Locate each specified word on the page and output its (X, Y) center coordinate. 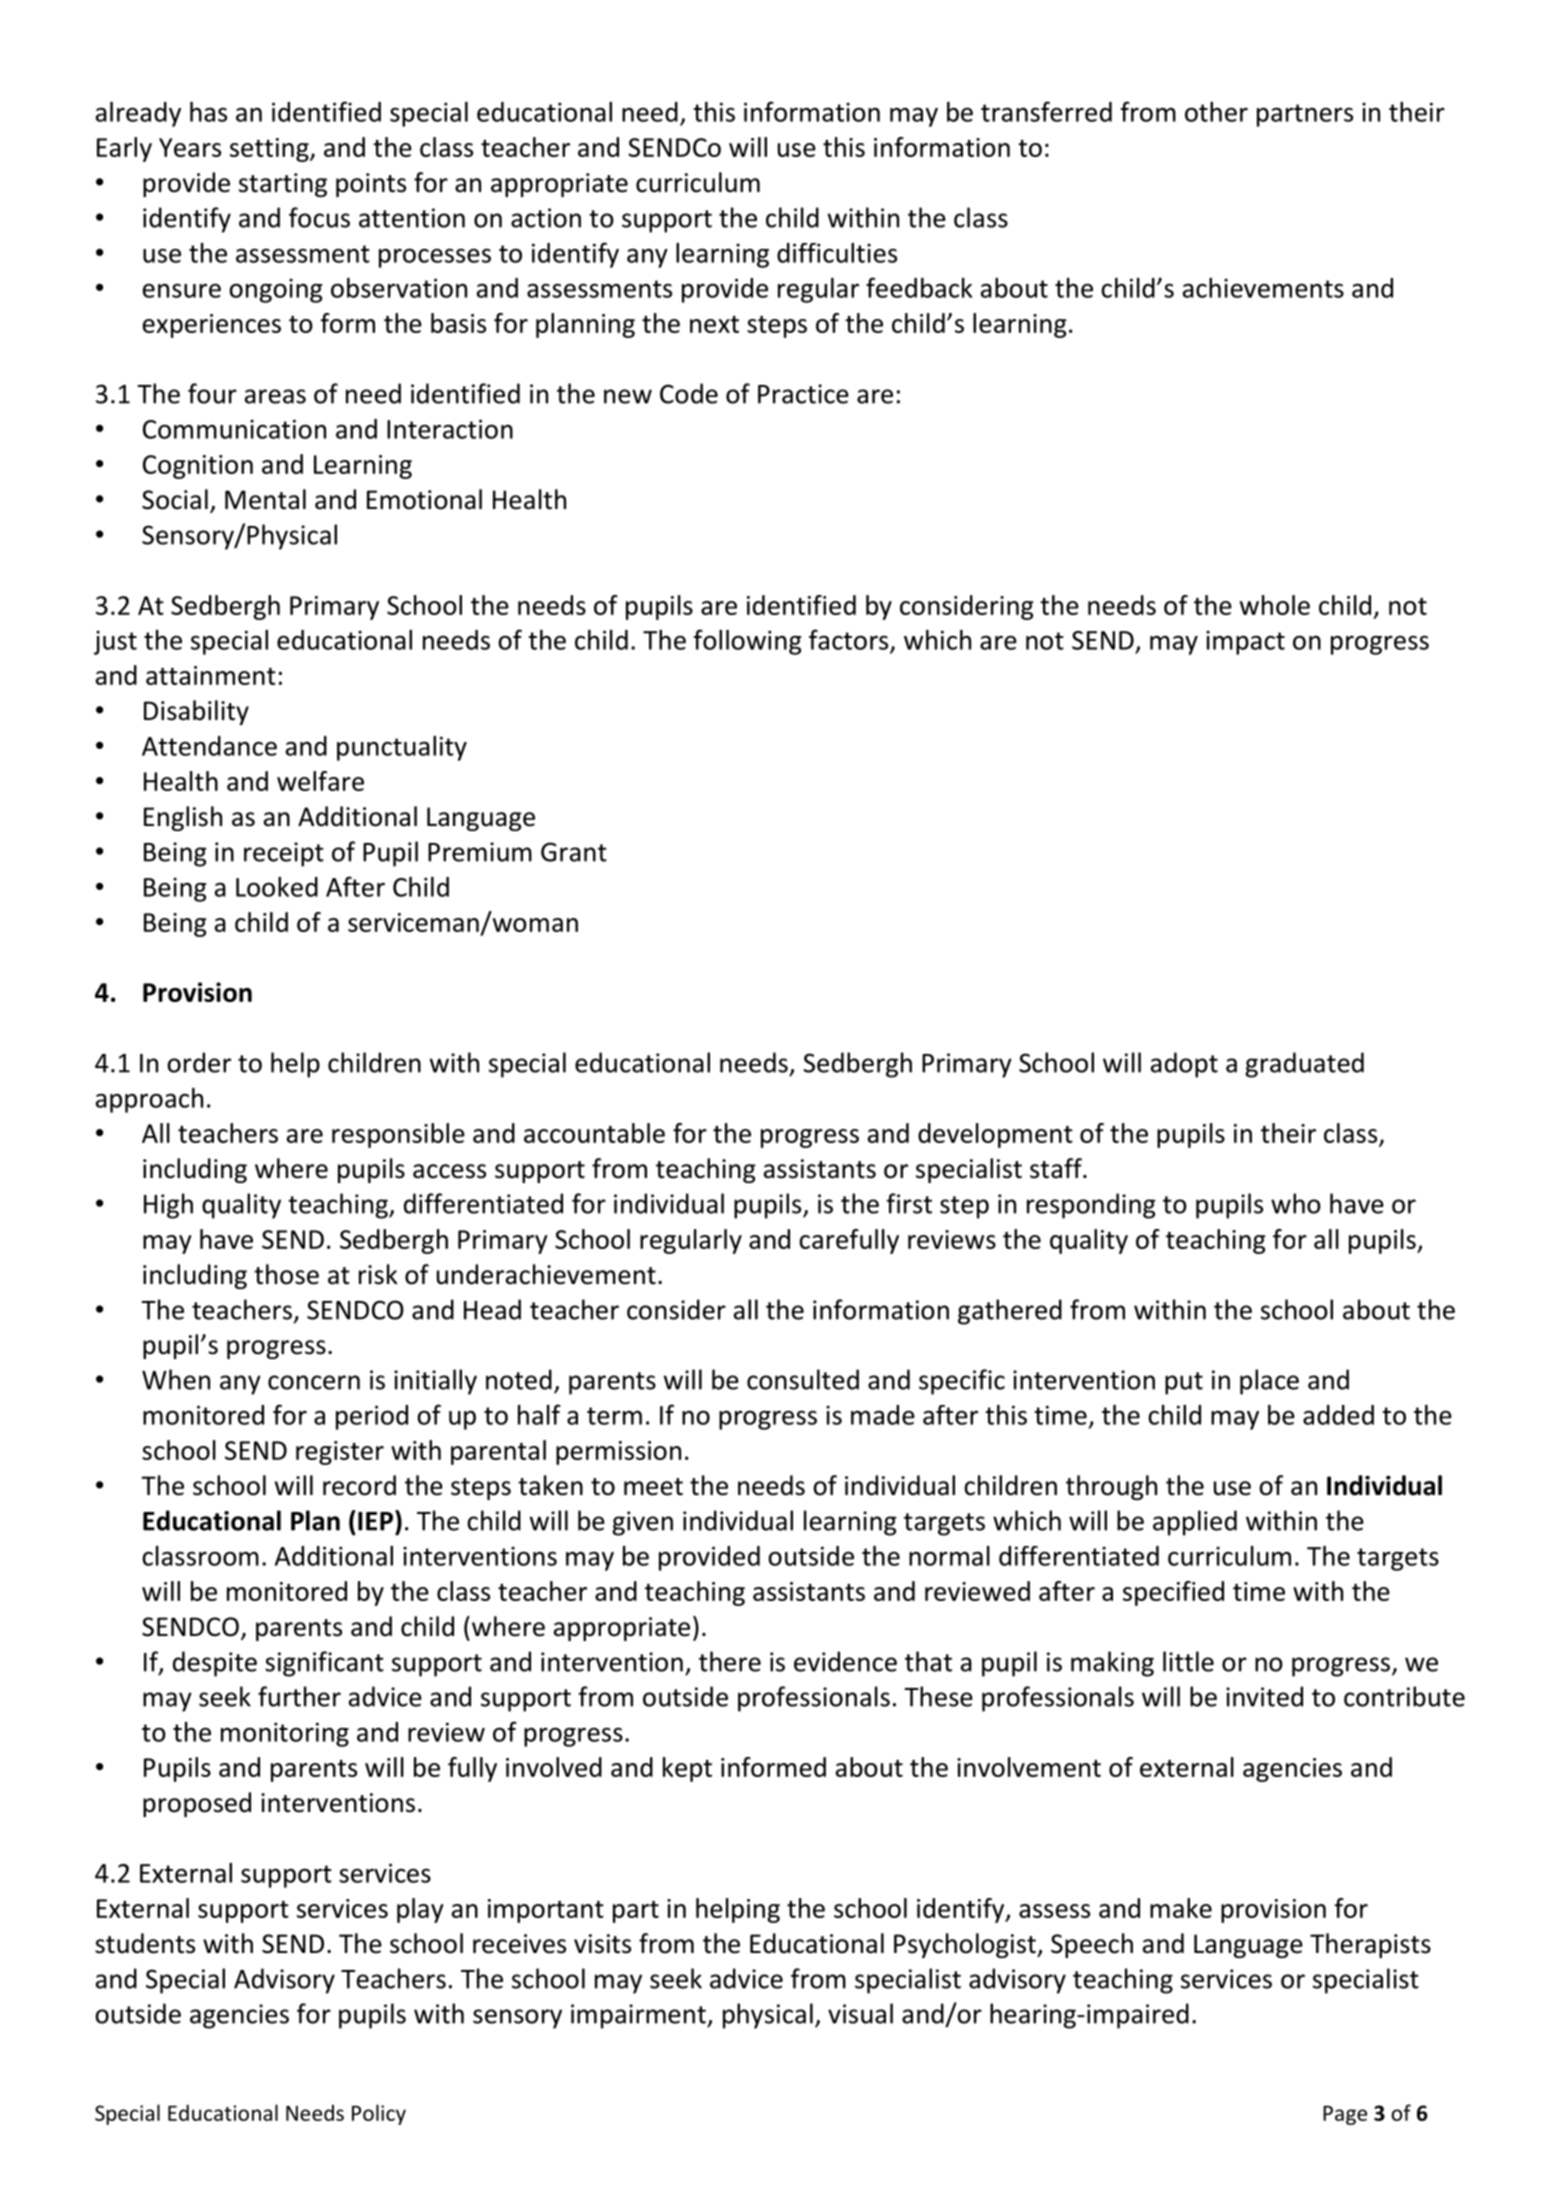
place (1269, 1382)
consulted (803, 1379)
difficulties (837, 253)
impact (1245, 642)
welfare (320, 781)
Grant (574, 852)
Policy (379, 2114)
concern (314, 1382)
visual (860, 2013)
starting (283, 185)
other (1216, 112)
